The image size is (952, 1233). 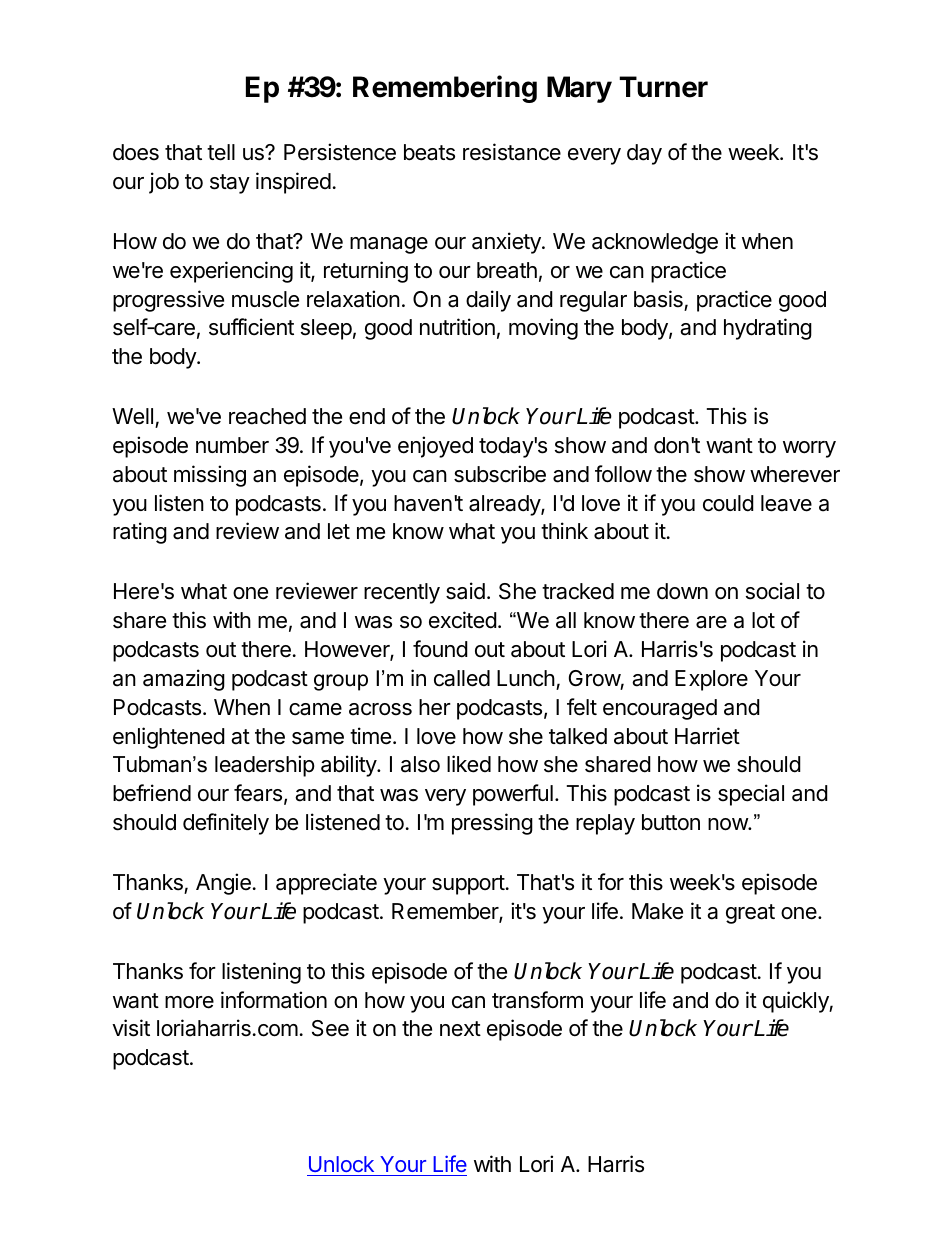 I want to click on tell, so click(x=221, y=152).
